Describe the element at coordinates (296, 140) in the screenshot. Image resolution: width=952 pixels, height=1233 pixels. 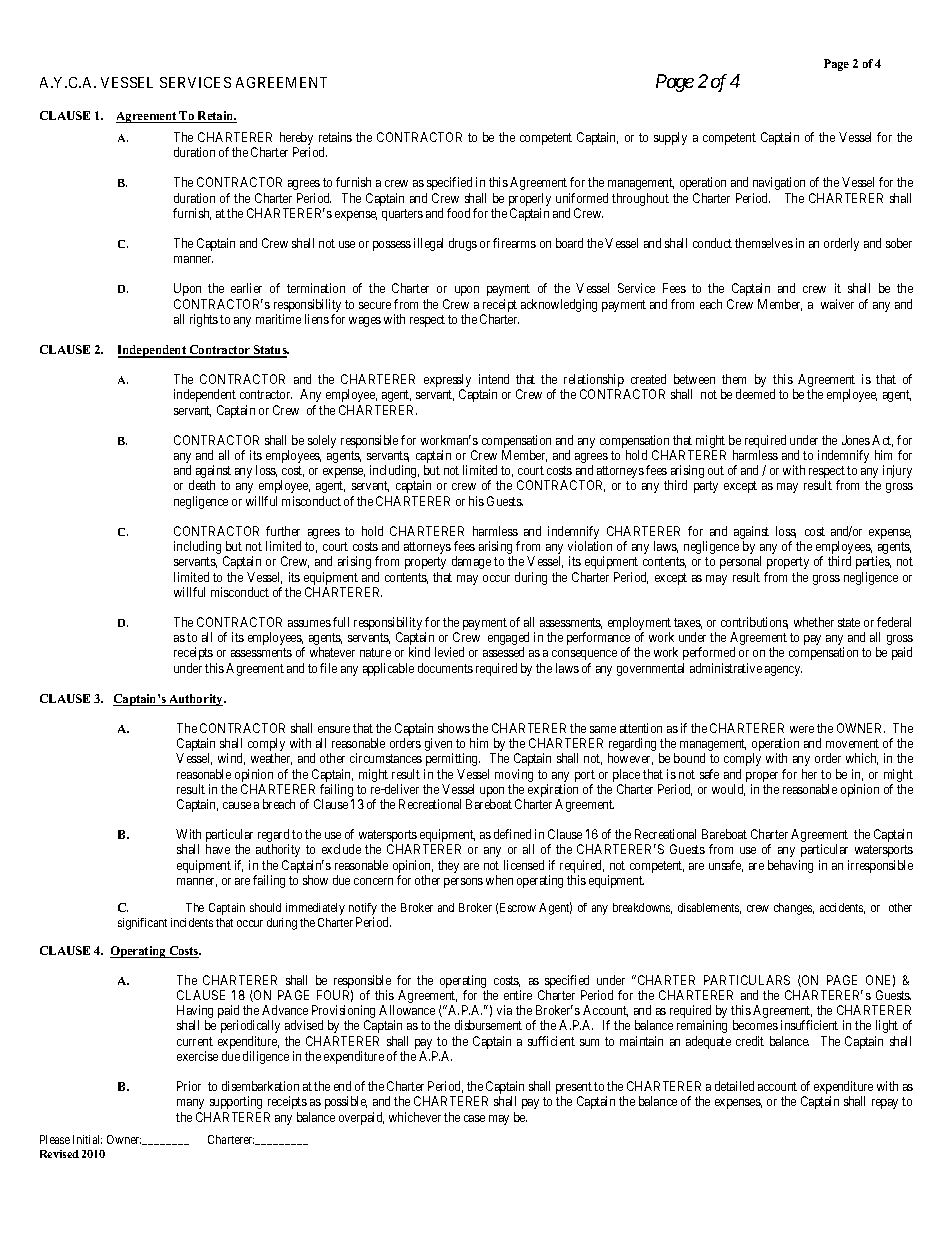
I see `hereby` at that location.
